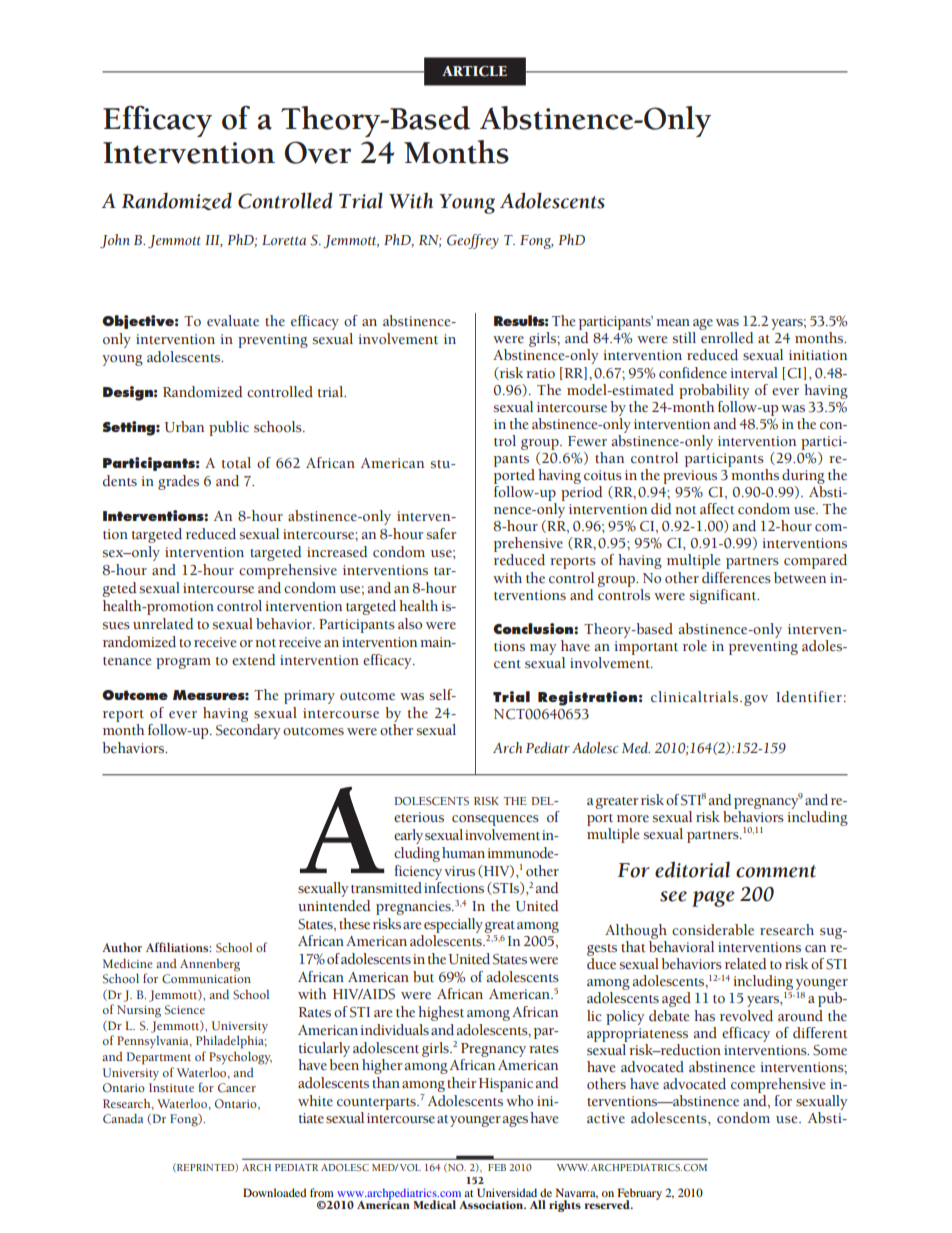 Image resolution: width=952 pixels, height=1233 pixels. I want to click on extend, so click(254, 660).
